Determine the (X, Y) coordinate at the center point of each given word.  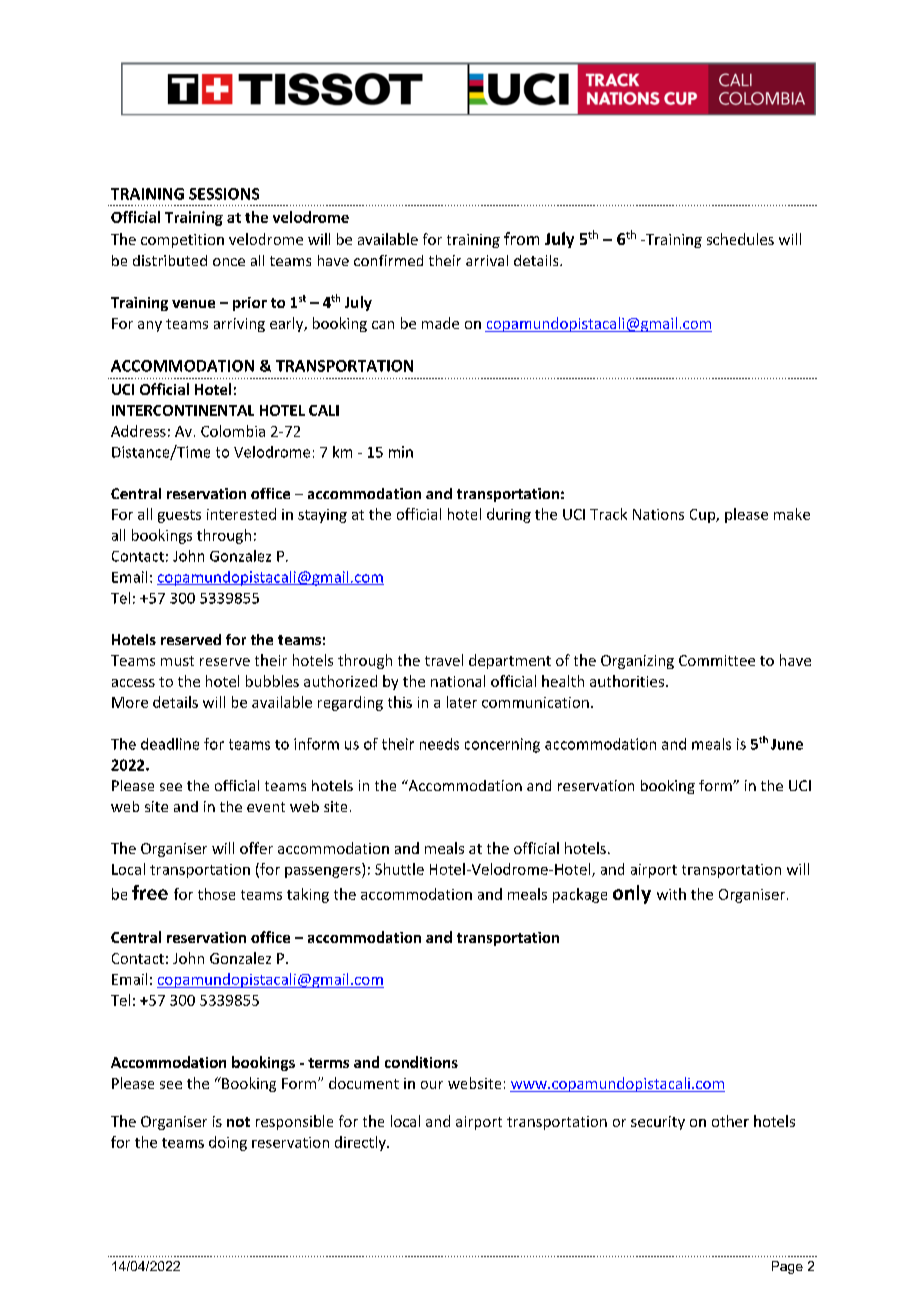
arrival (487, 260)
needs (439, 744)
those (216, 894)
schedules (740, 239)
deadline (170, 744)
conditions (421, 1062)
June (787, 744)
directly (361, 1143)
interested (241, 514)
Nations (658, 514)
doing (228, 1143)
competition (182, 241)
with (671, 894)
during (509, 515)
